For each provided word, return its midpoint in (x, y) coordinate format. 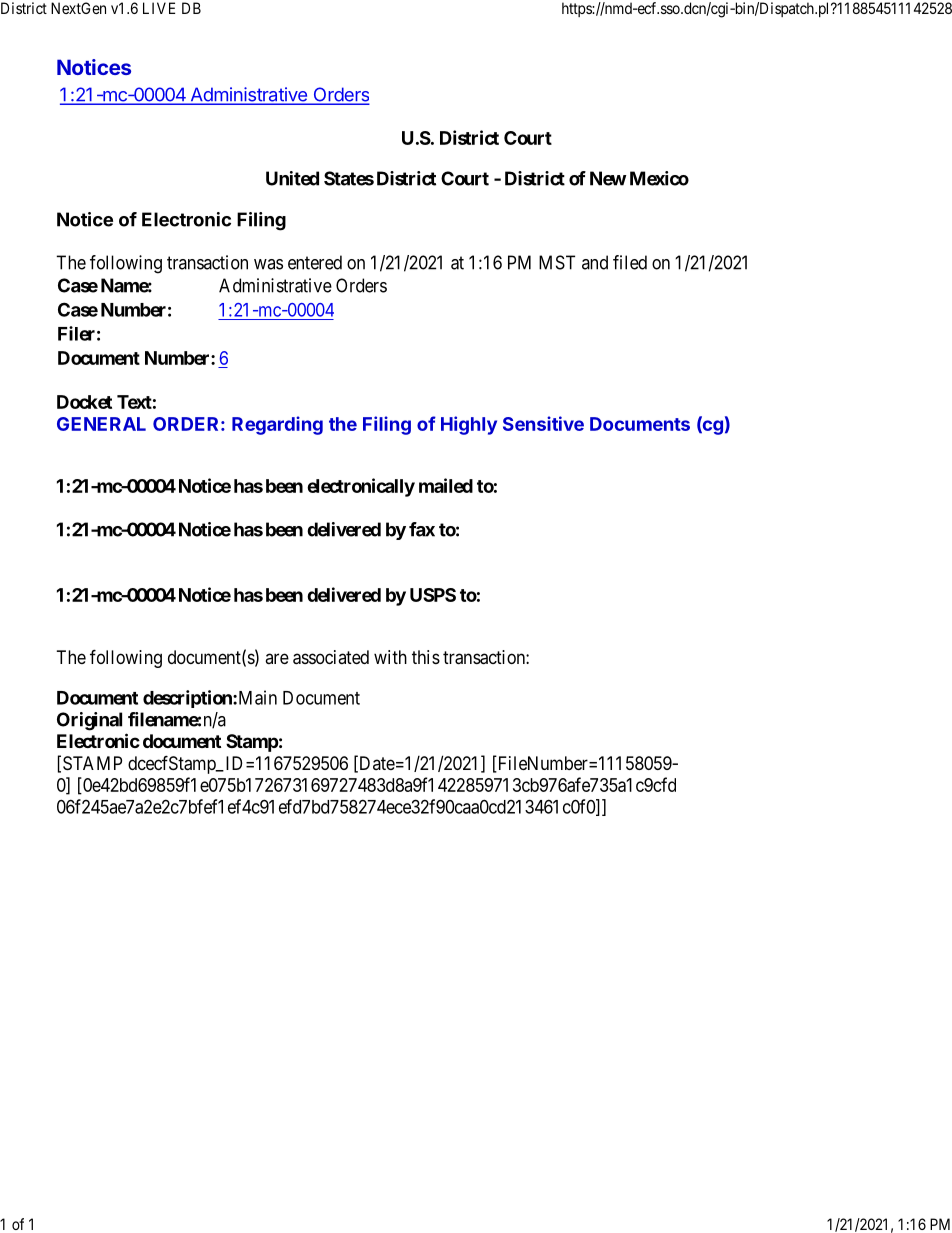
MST (557, 262)
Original (89, 721)
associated (331, 657)
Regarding (277, 425)
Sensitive (543, 423)
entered (315, 262)
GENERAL (101, 424)
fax (422, 529)
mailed (446, 485)
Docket (84, 402)
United (292, 178)
